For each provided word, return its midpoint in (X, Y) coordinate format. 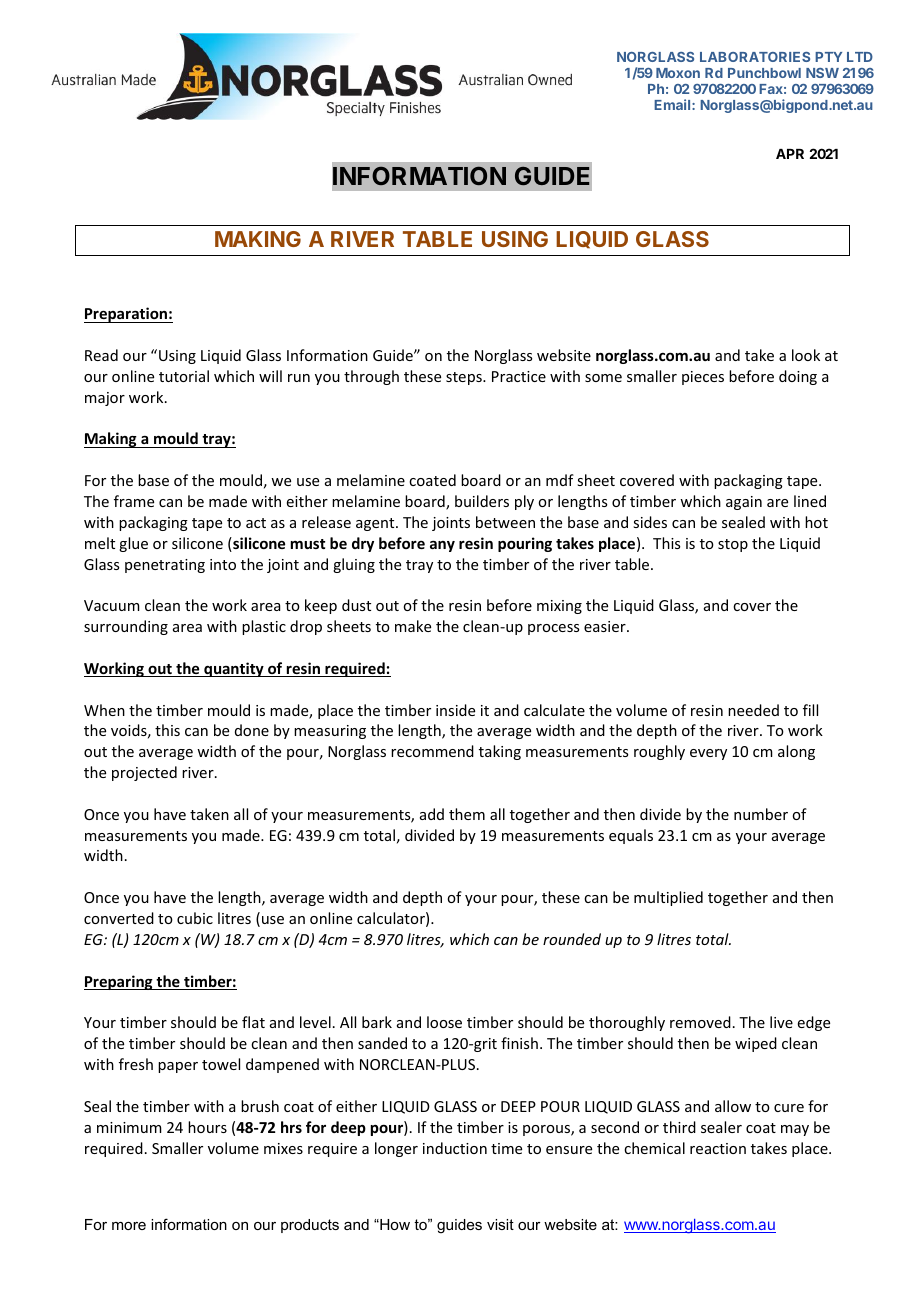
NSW (822, 73)
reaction (718, 1148)
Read (101, 355)
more (129, 1226)
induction (455, 1148)
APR (790, 154)
